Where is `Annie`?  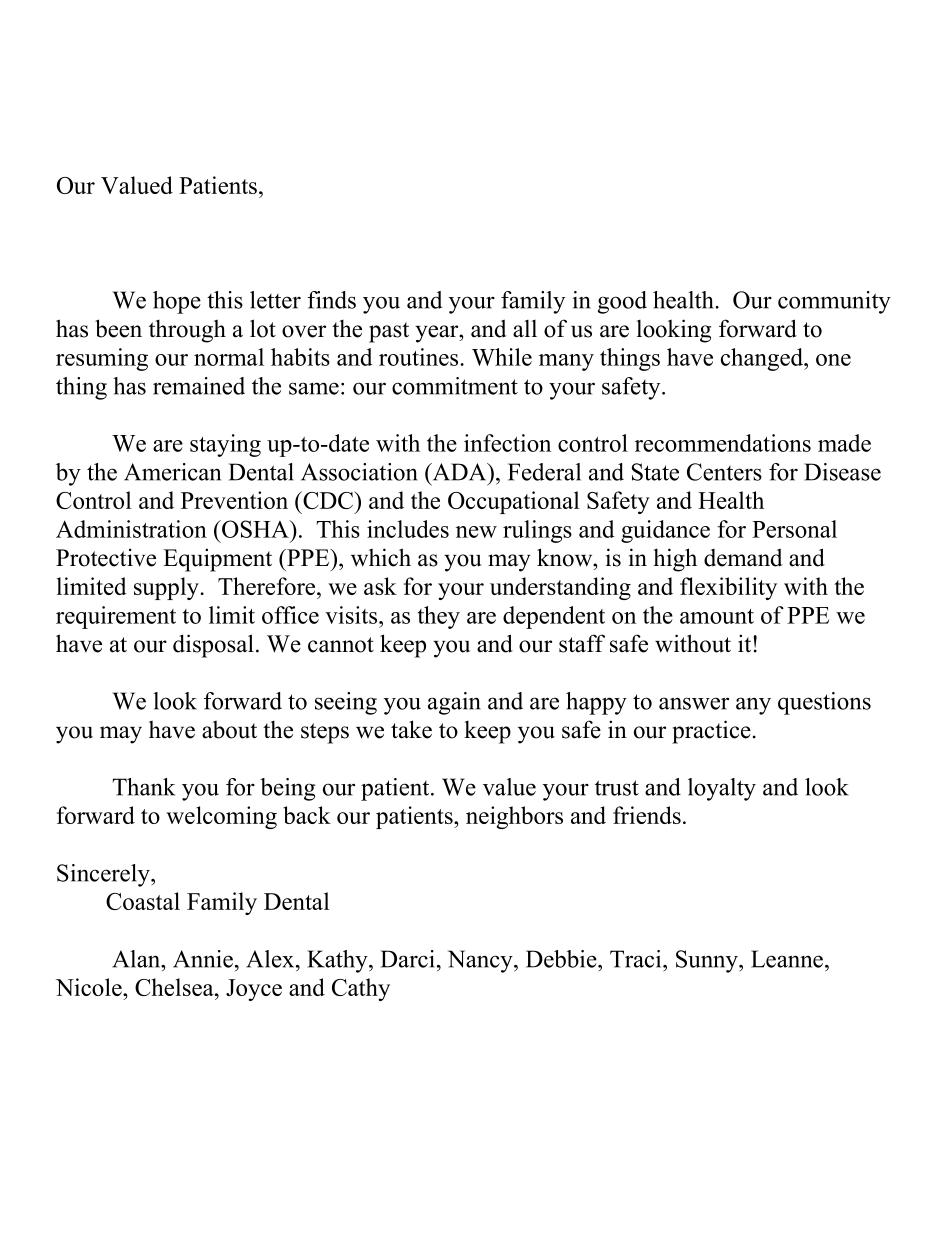
Annie is located at coordinates (203, 959).
